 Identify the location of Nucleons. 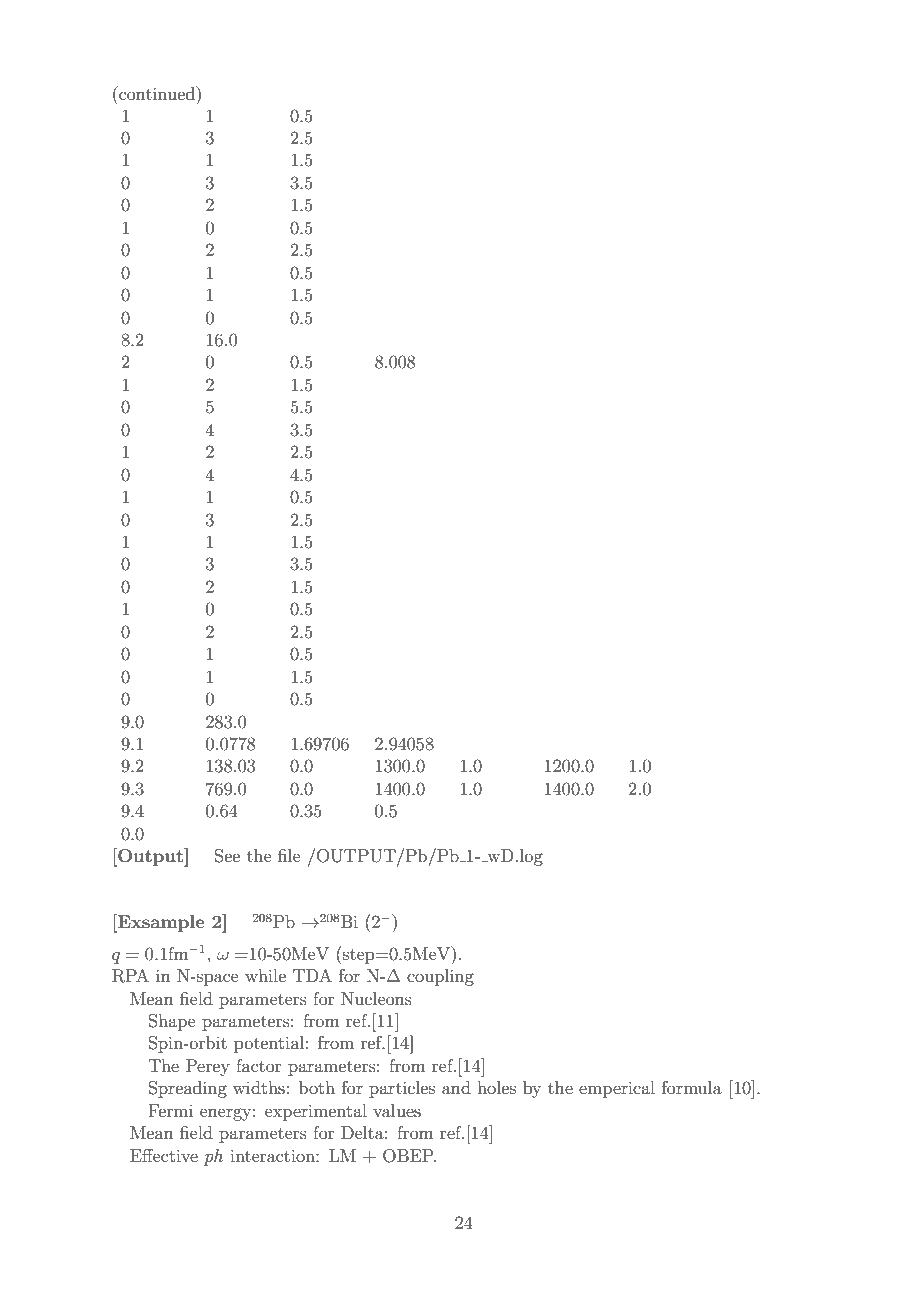
(376, 998).
